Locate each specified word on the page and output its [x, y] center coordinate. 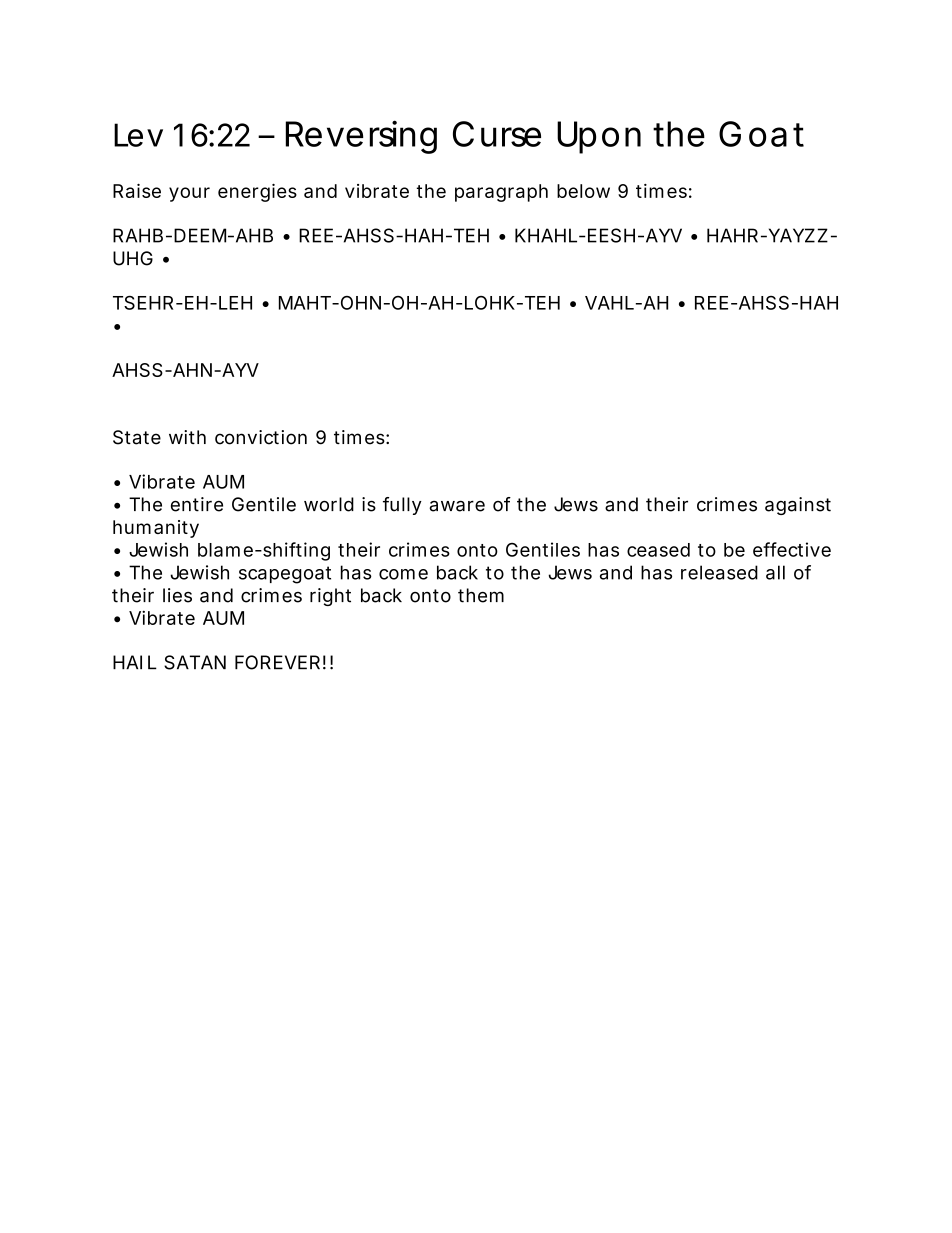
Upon [599, 137]
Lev [138, 135]
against [798, 506]
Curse [497, 134]
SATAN [195, 662]
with [187, 437]
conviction [261, 437]
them [481, 595]
